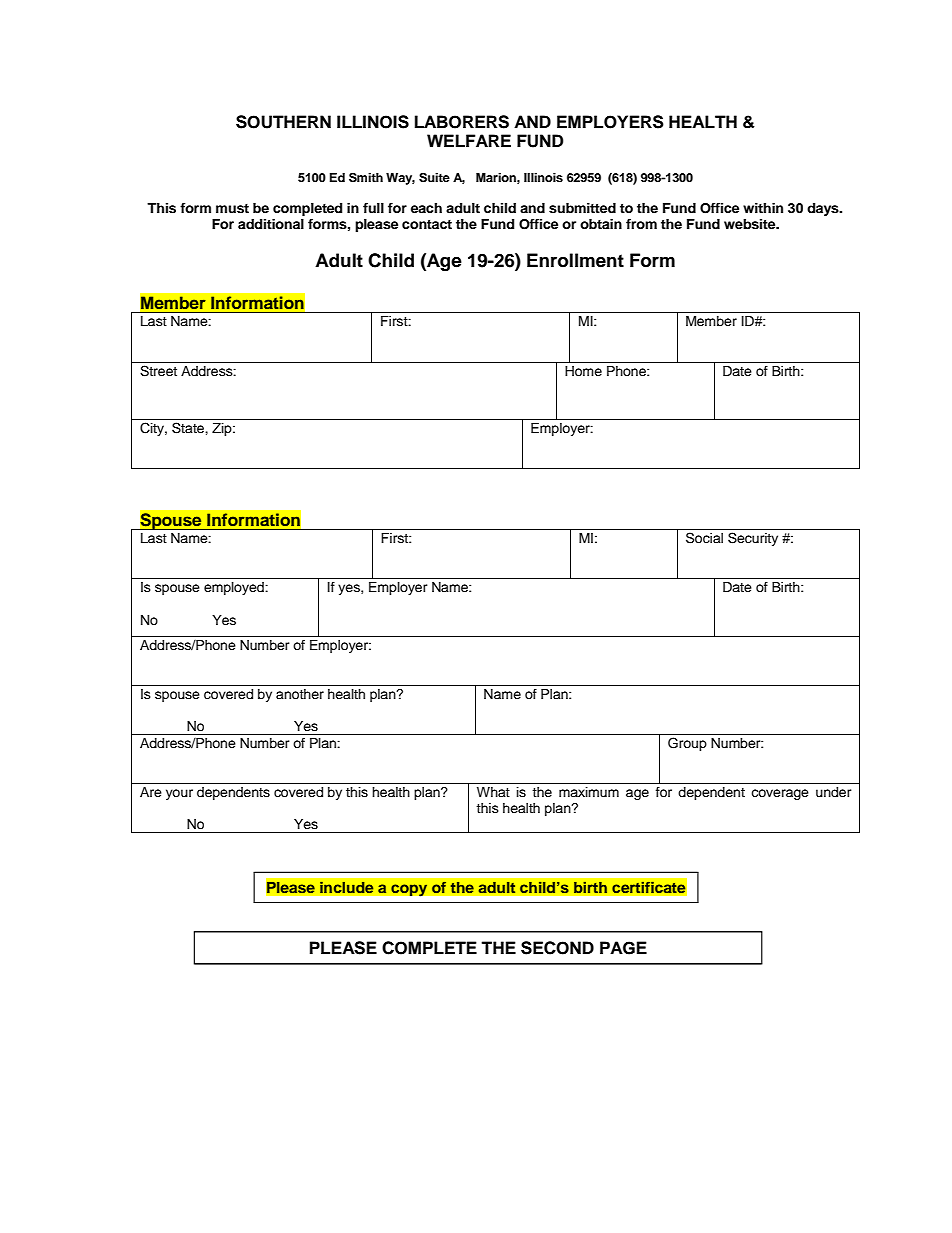 This screenshot has height=1233, width=952. What do you see at coordinates (283, 122) in the screenshot?
I see `SOUTHERN` at bounding box center [283, 122].
